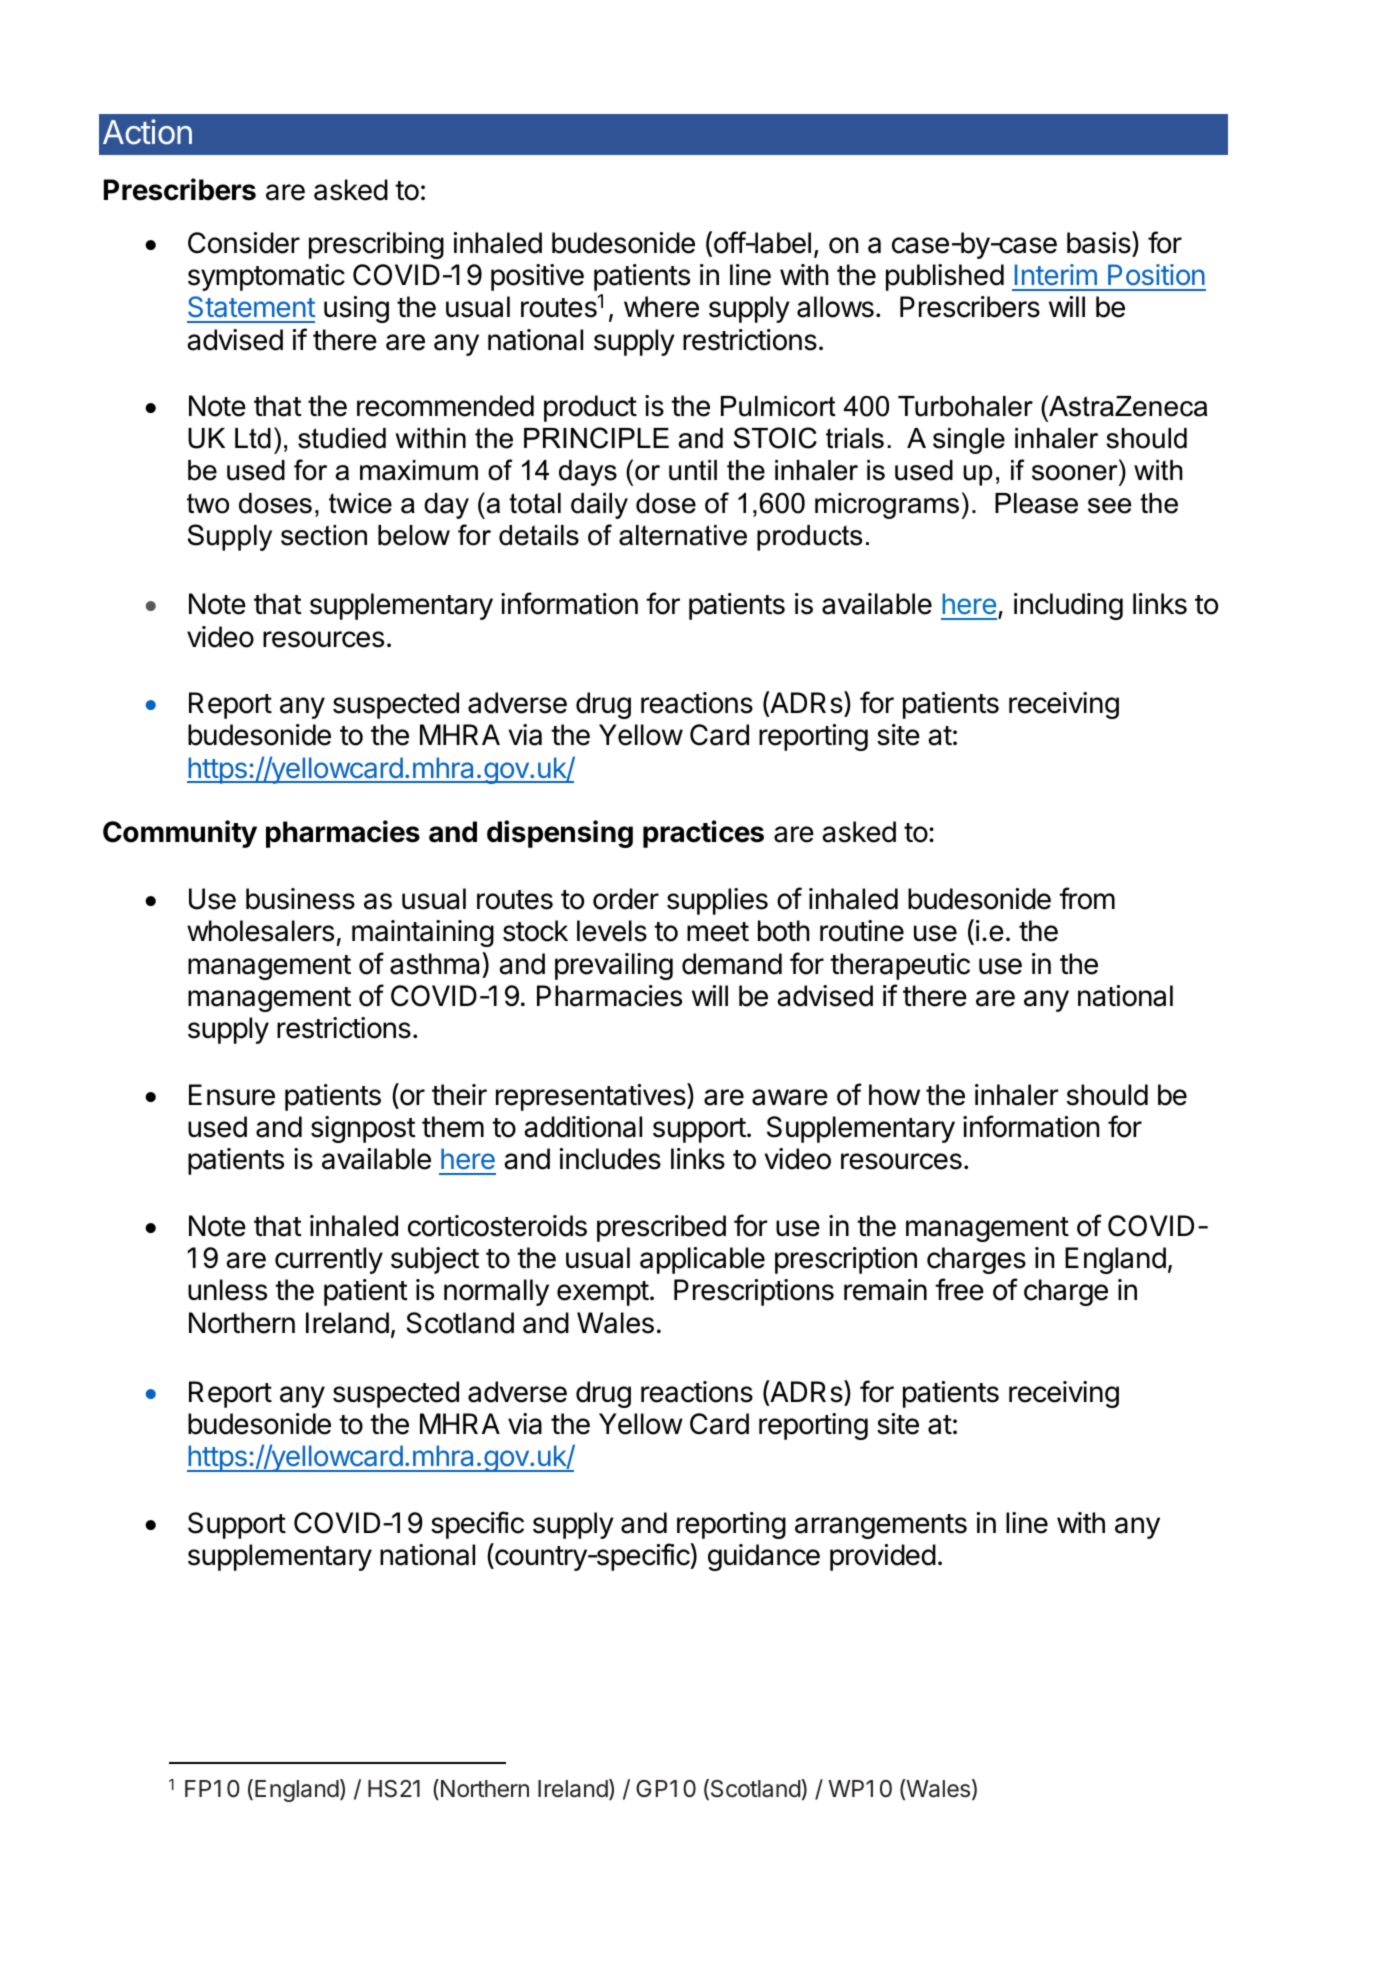 The width and height of the image is (1393, 1971). I want to click on guidance, so click(764, 1557).
